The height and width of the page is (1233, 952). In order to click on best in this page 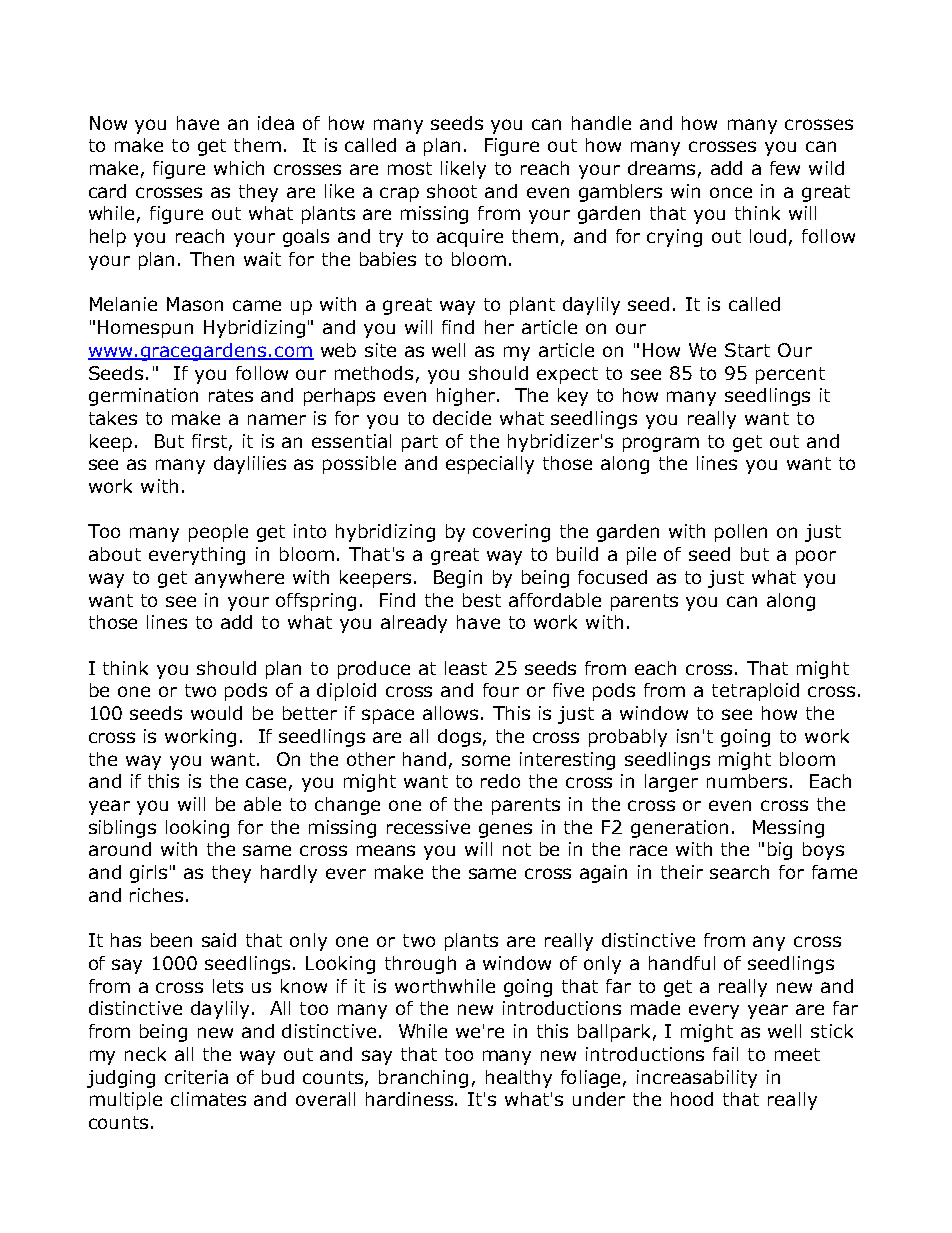, I will do `click(482, 600)`.
